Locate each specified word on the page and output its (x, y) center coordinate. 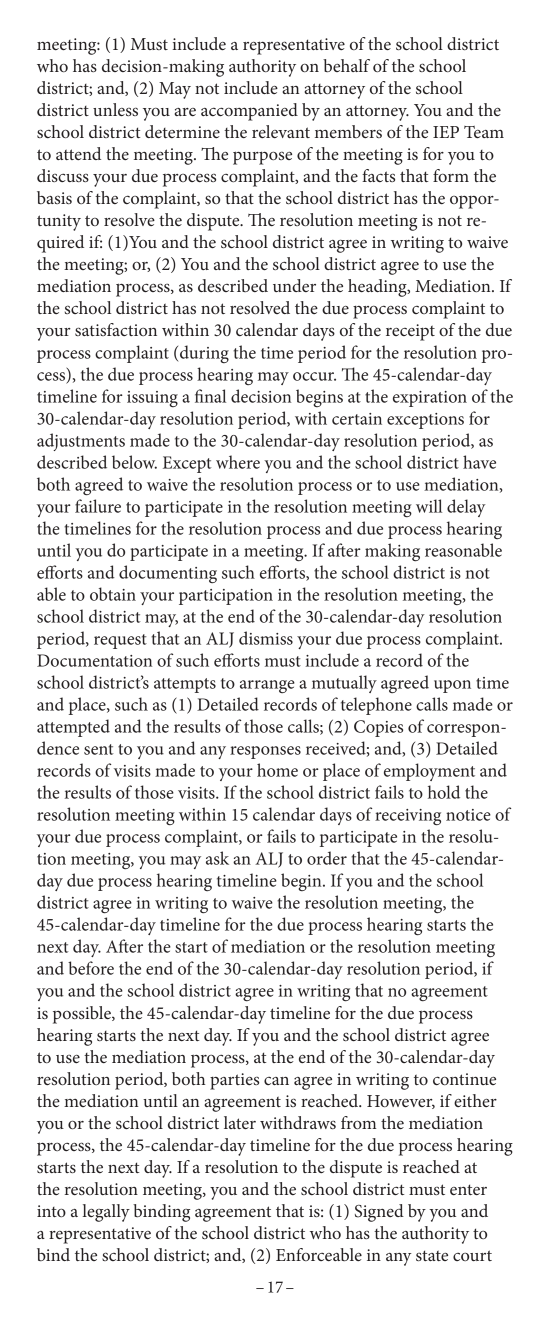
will (429, 506)
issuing (152, 399)
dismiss (266, 638)
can (276, 1081)
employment (429, 772)
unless (115, 109)
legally (106, 1213)
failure (98, 506)
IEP (446, 132)
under (294, 285)
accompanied (249, 112)
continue (464, 1079)
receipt (410, 332)
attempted (73, 728)
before (91, 968)
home (277, 770)
